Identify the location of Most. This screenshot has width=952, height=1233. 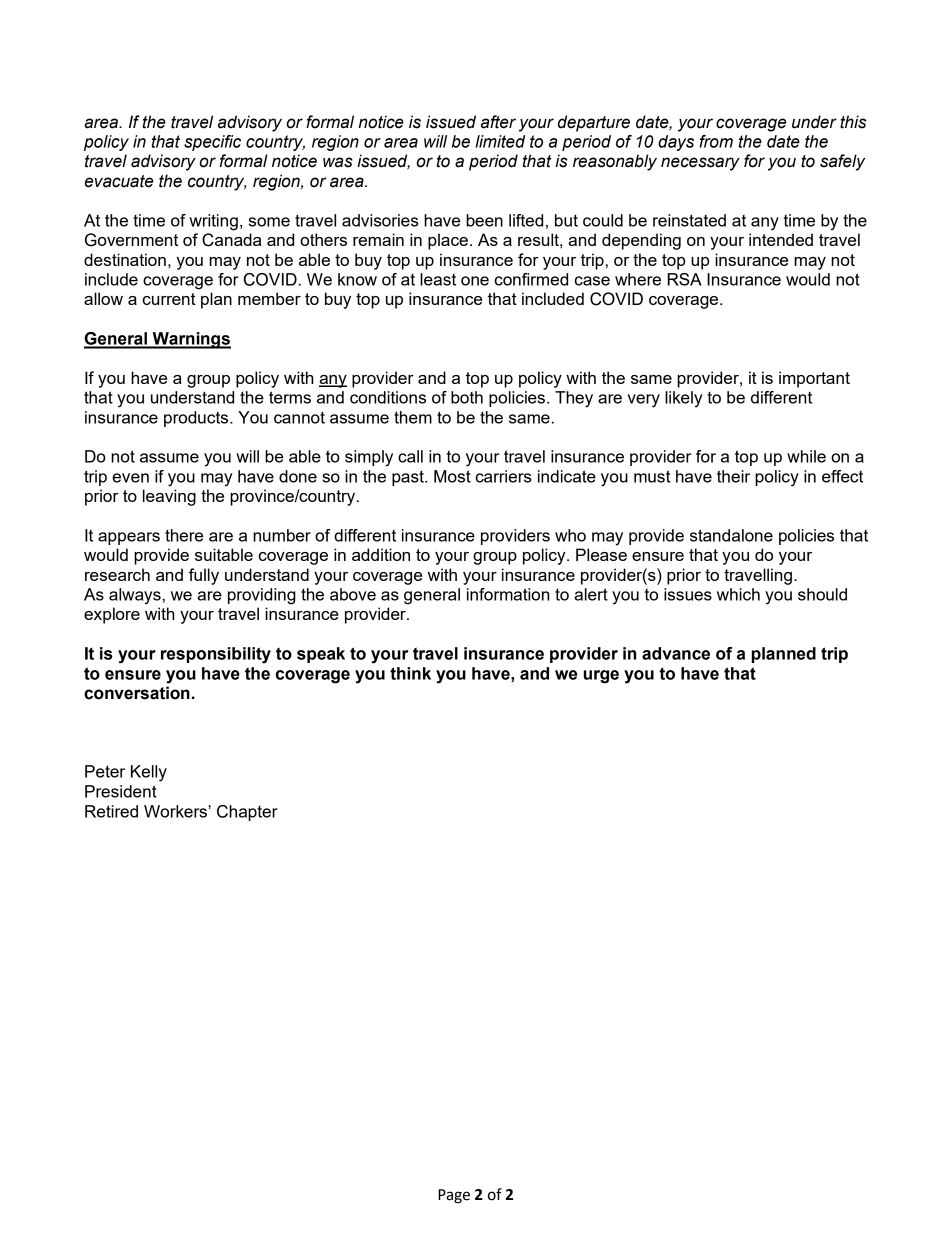
(452, 476).
